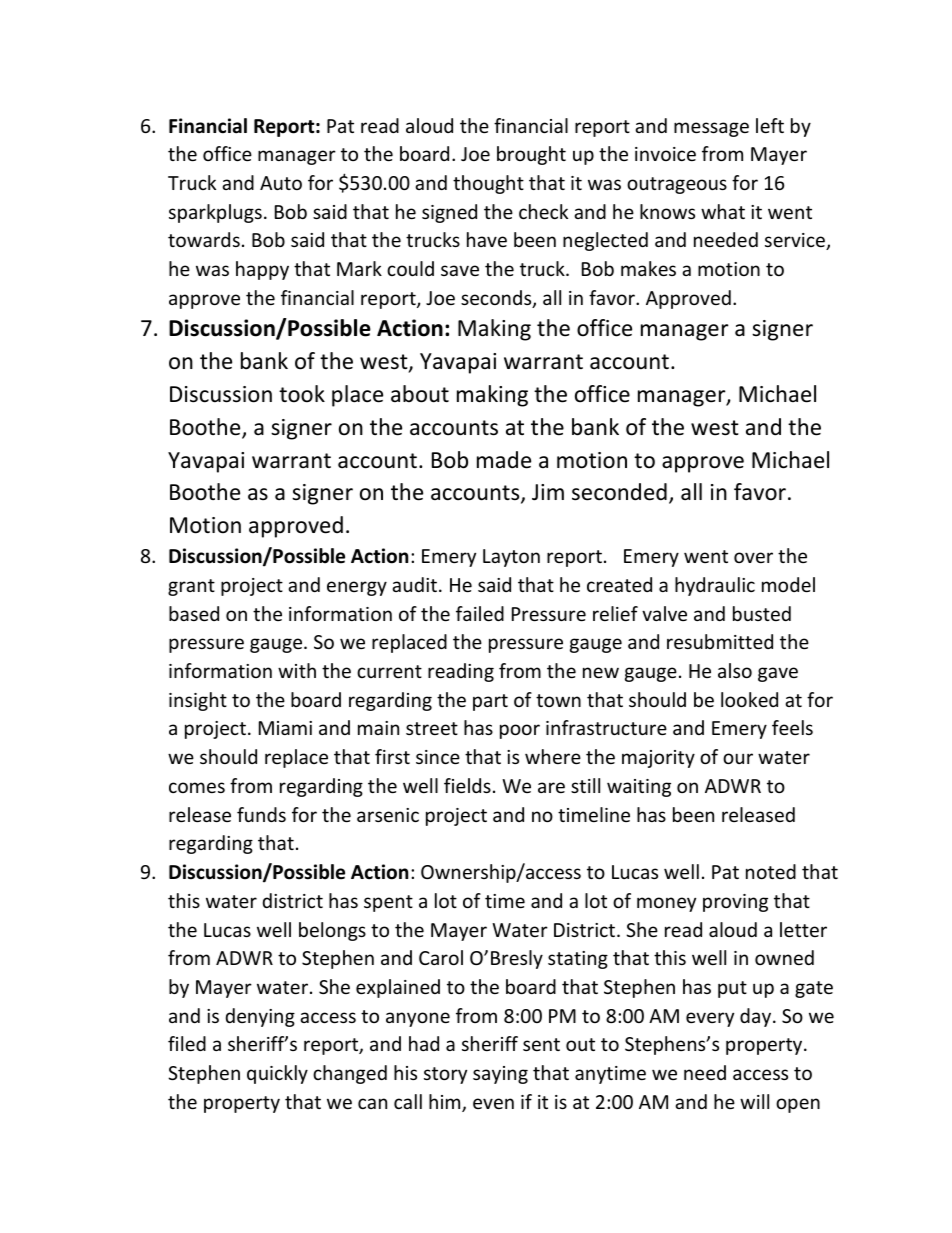 Image resolution: width=952 pixels, height=1233 pixels. What do you see at coordinates (531, 155) in the screenshot?
I see `brought` at bounding box center [531, 155].
